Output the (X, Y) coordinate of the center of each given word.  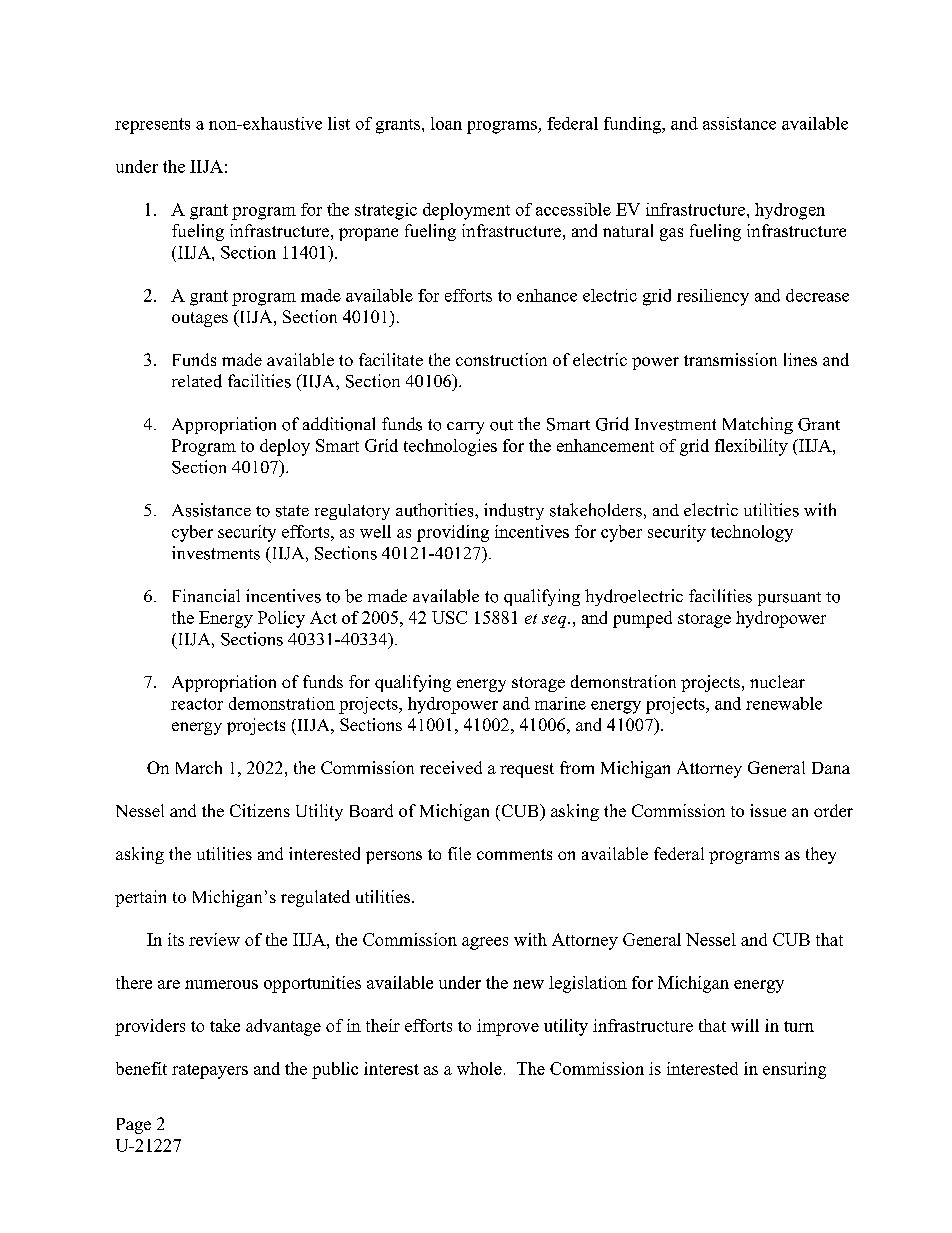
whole (479, 1068)
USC (449, 617)
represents (152, 126)
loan (446, 123)
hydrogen (790, 211)
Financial (206, 595)
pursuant (789, 599)
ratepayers (210, 1071)
